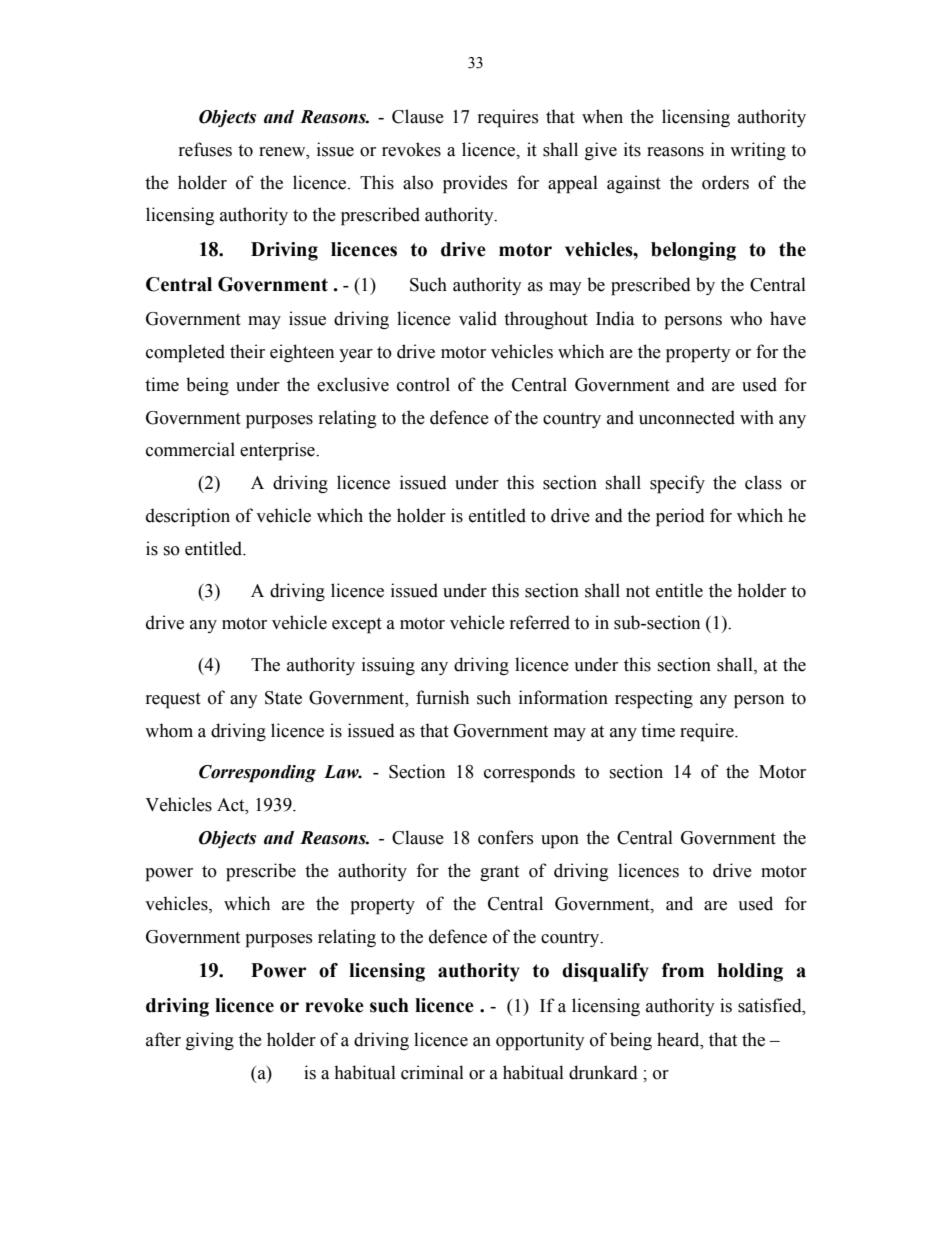 The image size is (952, 1233). I want to click on respecting, so click(654, 699).
